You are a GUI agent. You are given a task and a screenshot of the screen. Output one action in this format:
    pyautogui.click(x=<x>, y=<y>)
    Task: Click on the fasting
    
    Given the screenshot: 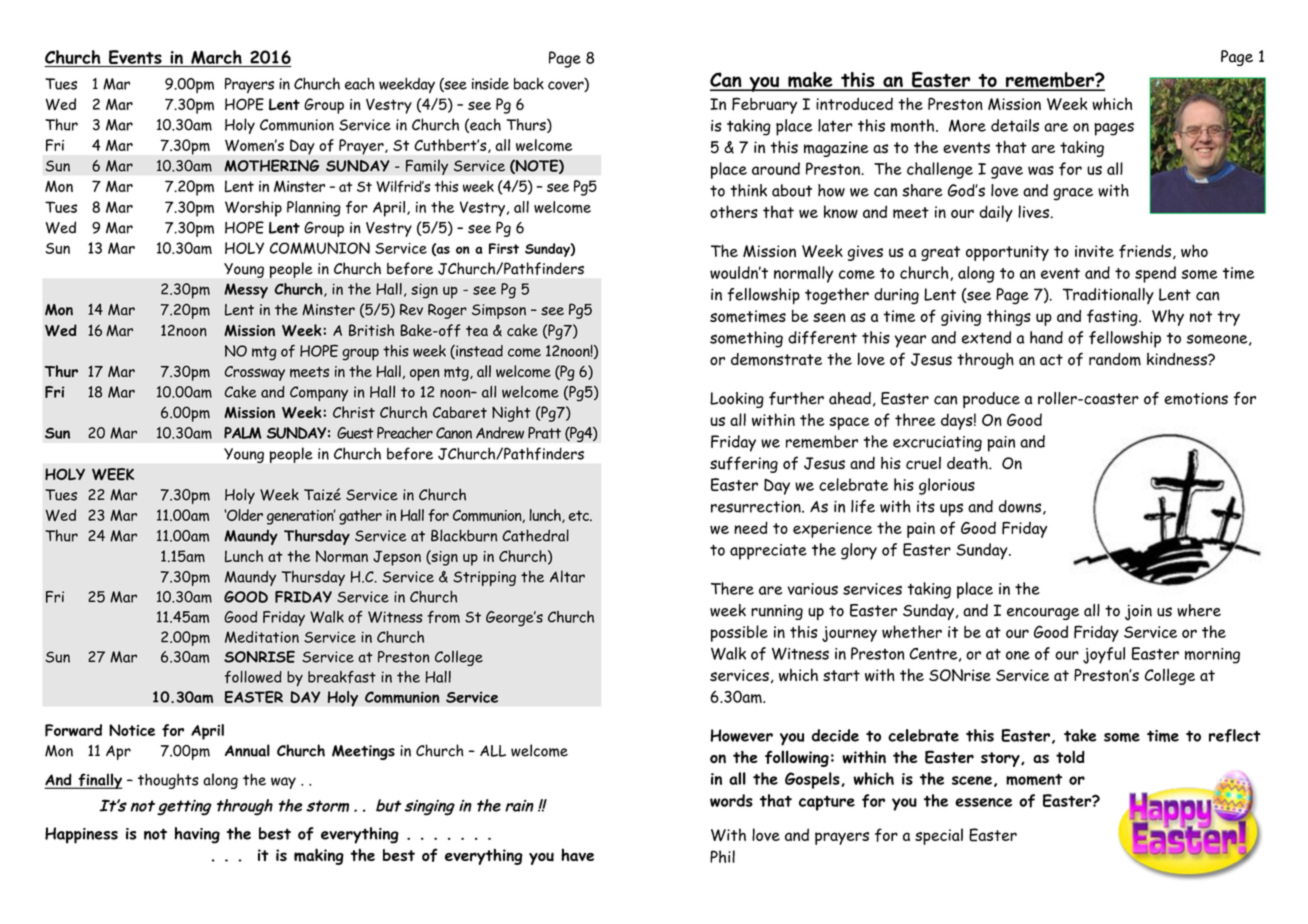 What is the action you would take?
    pyautogui.click(x=1113, y=317)
